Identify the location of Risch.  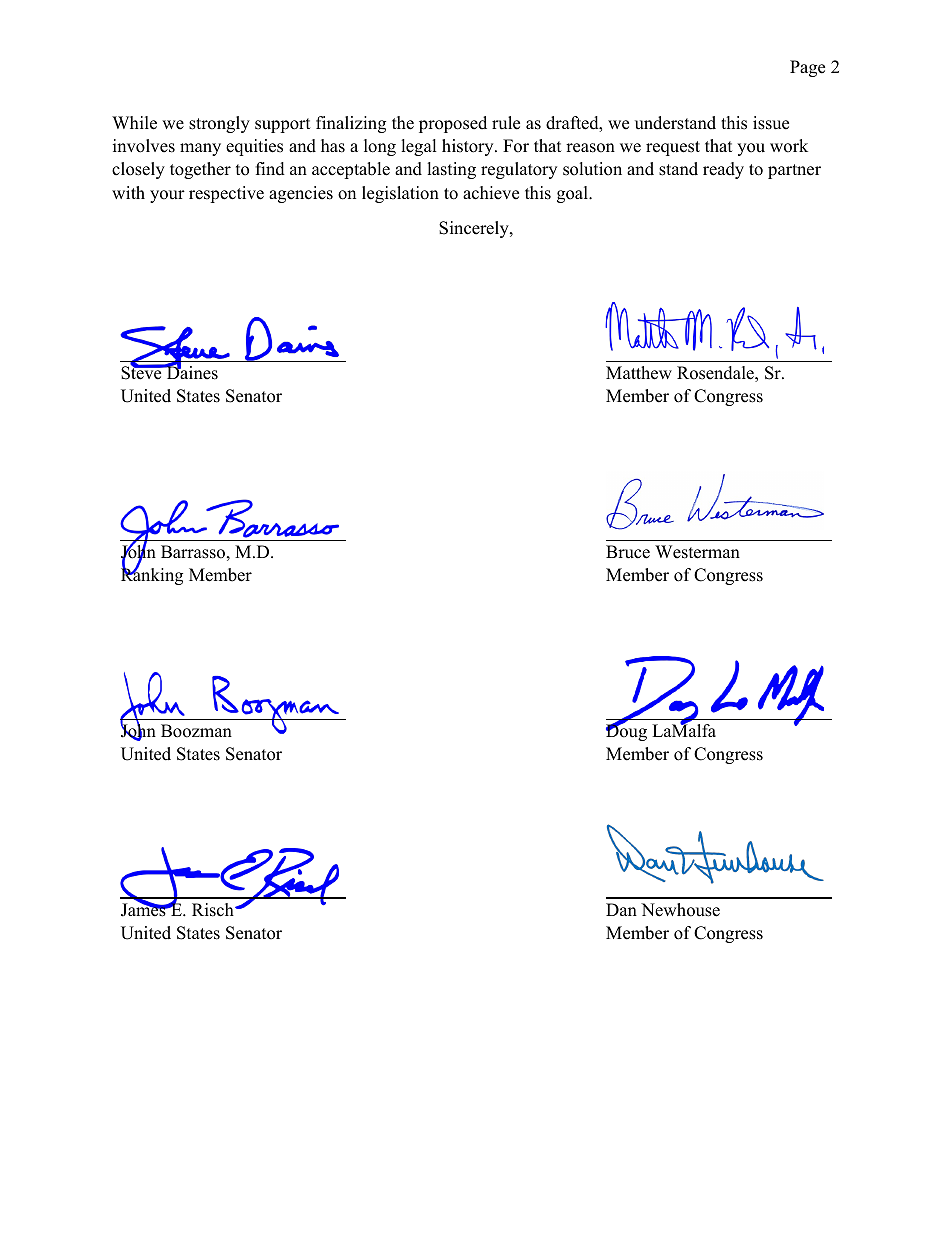
(214, 910).
